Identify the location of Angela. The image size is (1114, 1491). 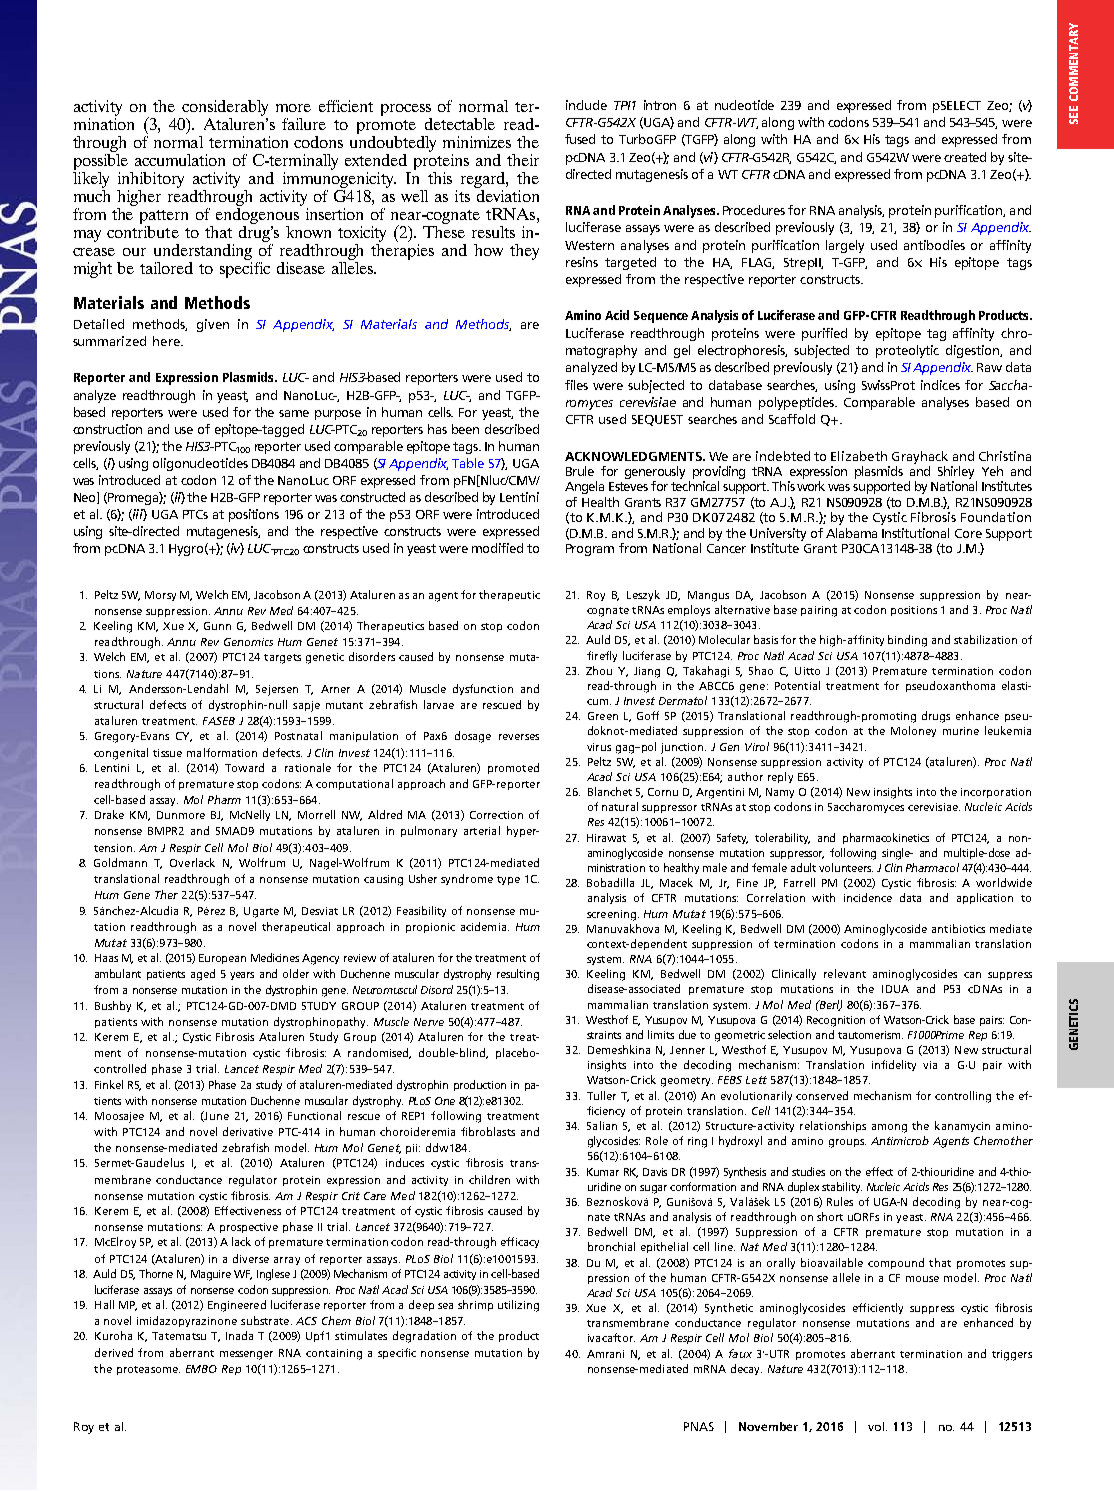
(584, 487).
